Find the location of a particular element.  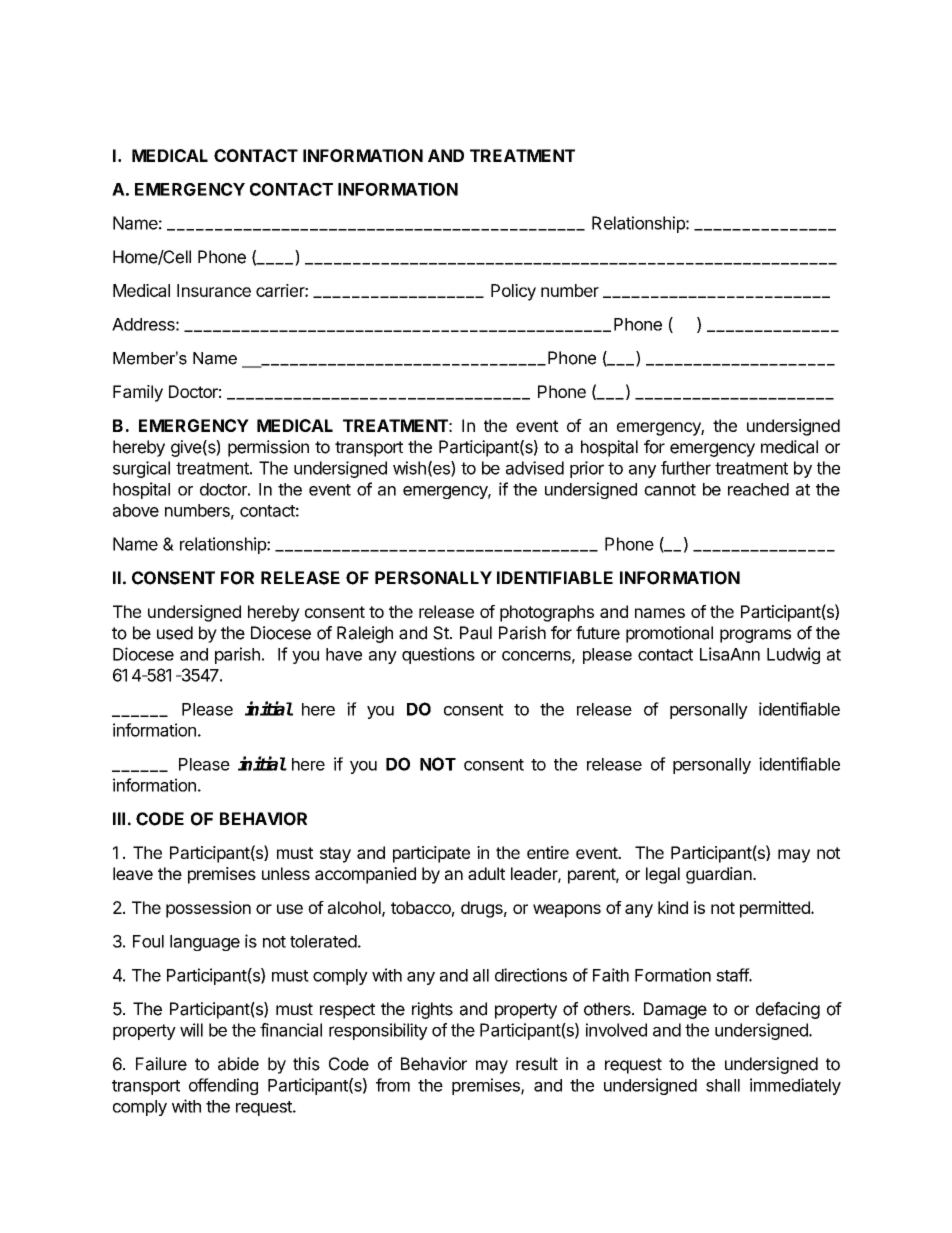

questions is located at coordinates (438, 655).
